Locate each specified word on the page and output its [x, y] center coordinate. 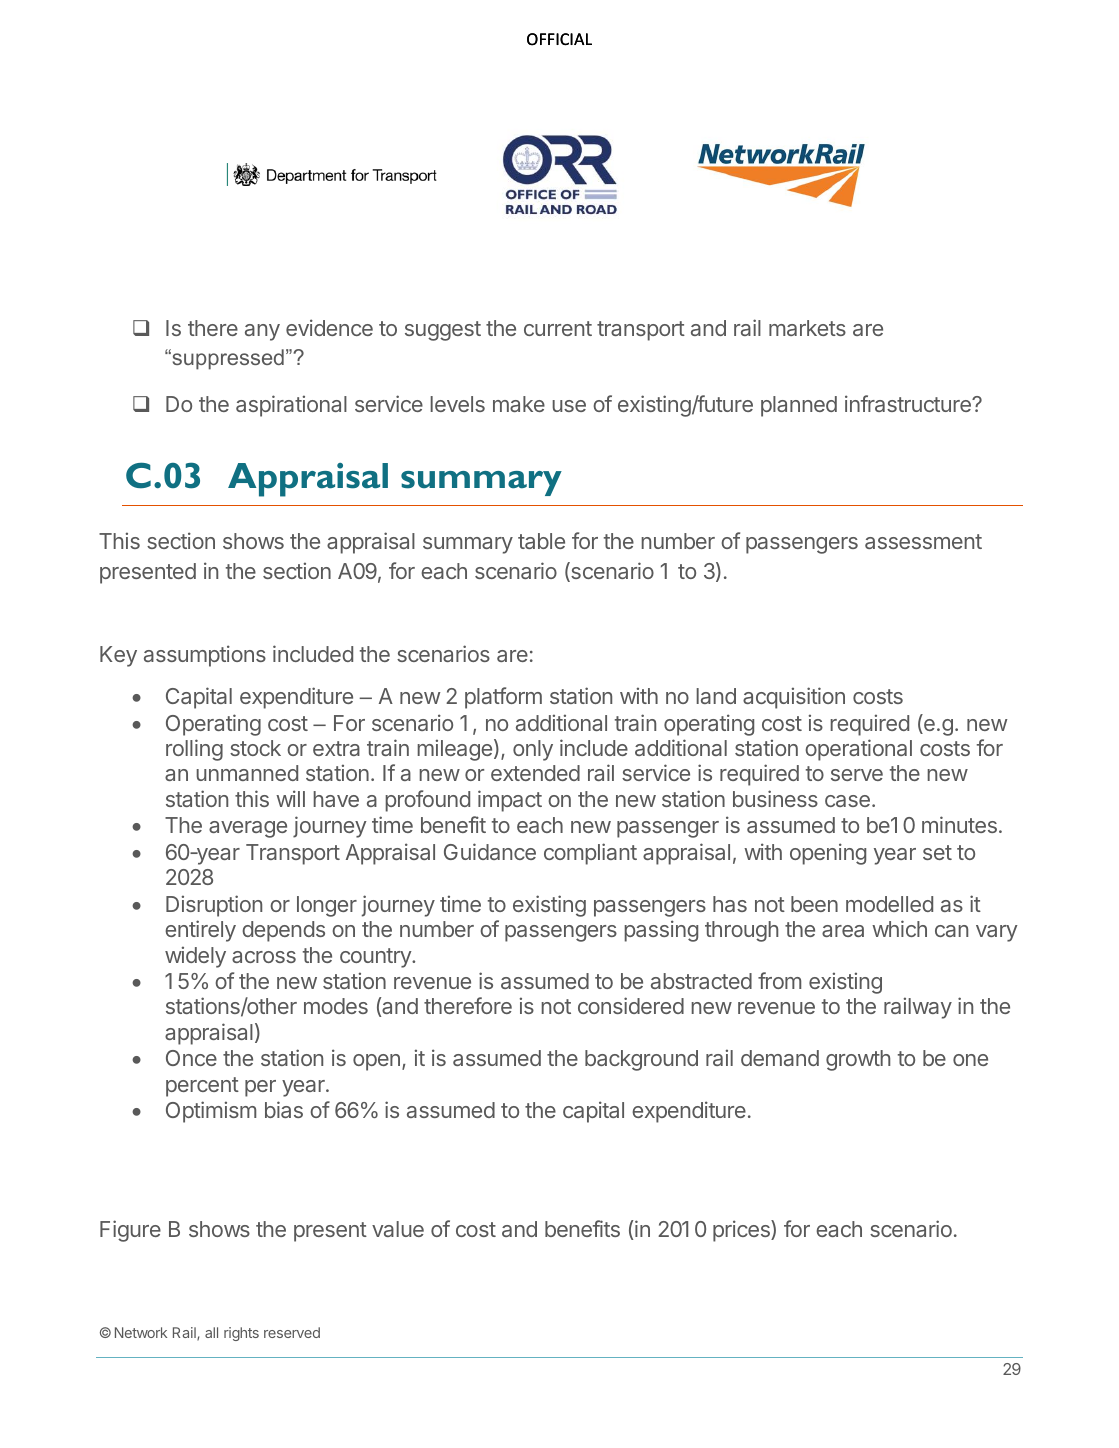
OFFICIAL [559, 39]
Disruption [214, 906]
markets [807, 328]
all [211, 1332]
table [541, 541]
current [558, 328]
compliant [590, 854]
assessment [923, 541]
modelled [889, 904]
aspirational [291, 406]
